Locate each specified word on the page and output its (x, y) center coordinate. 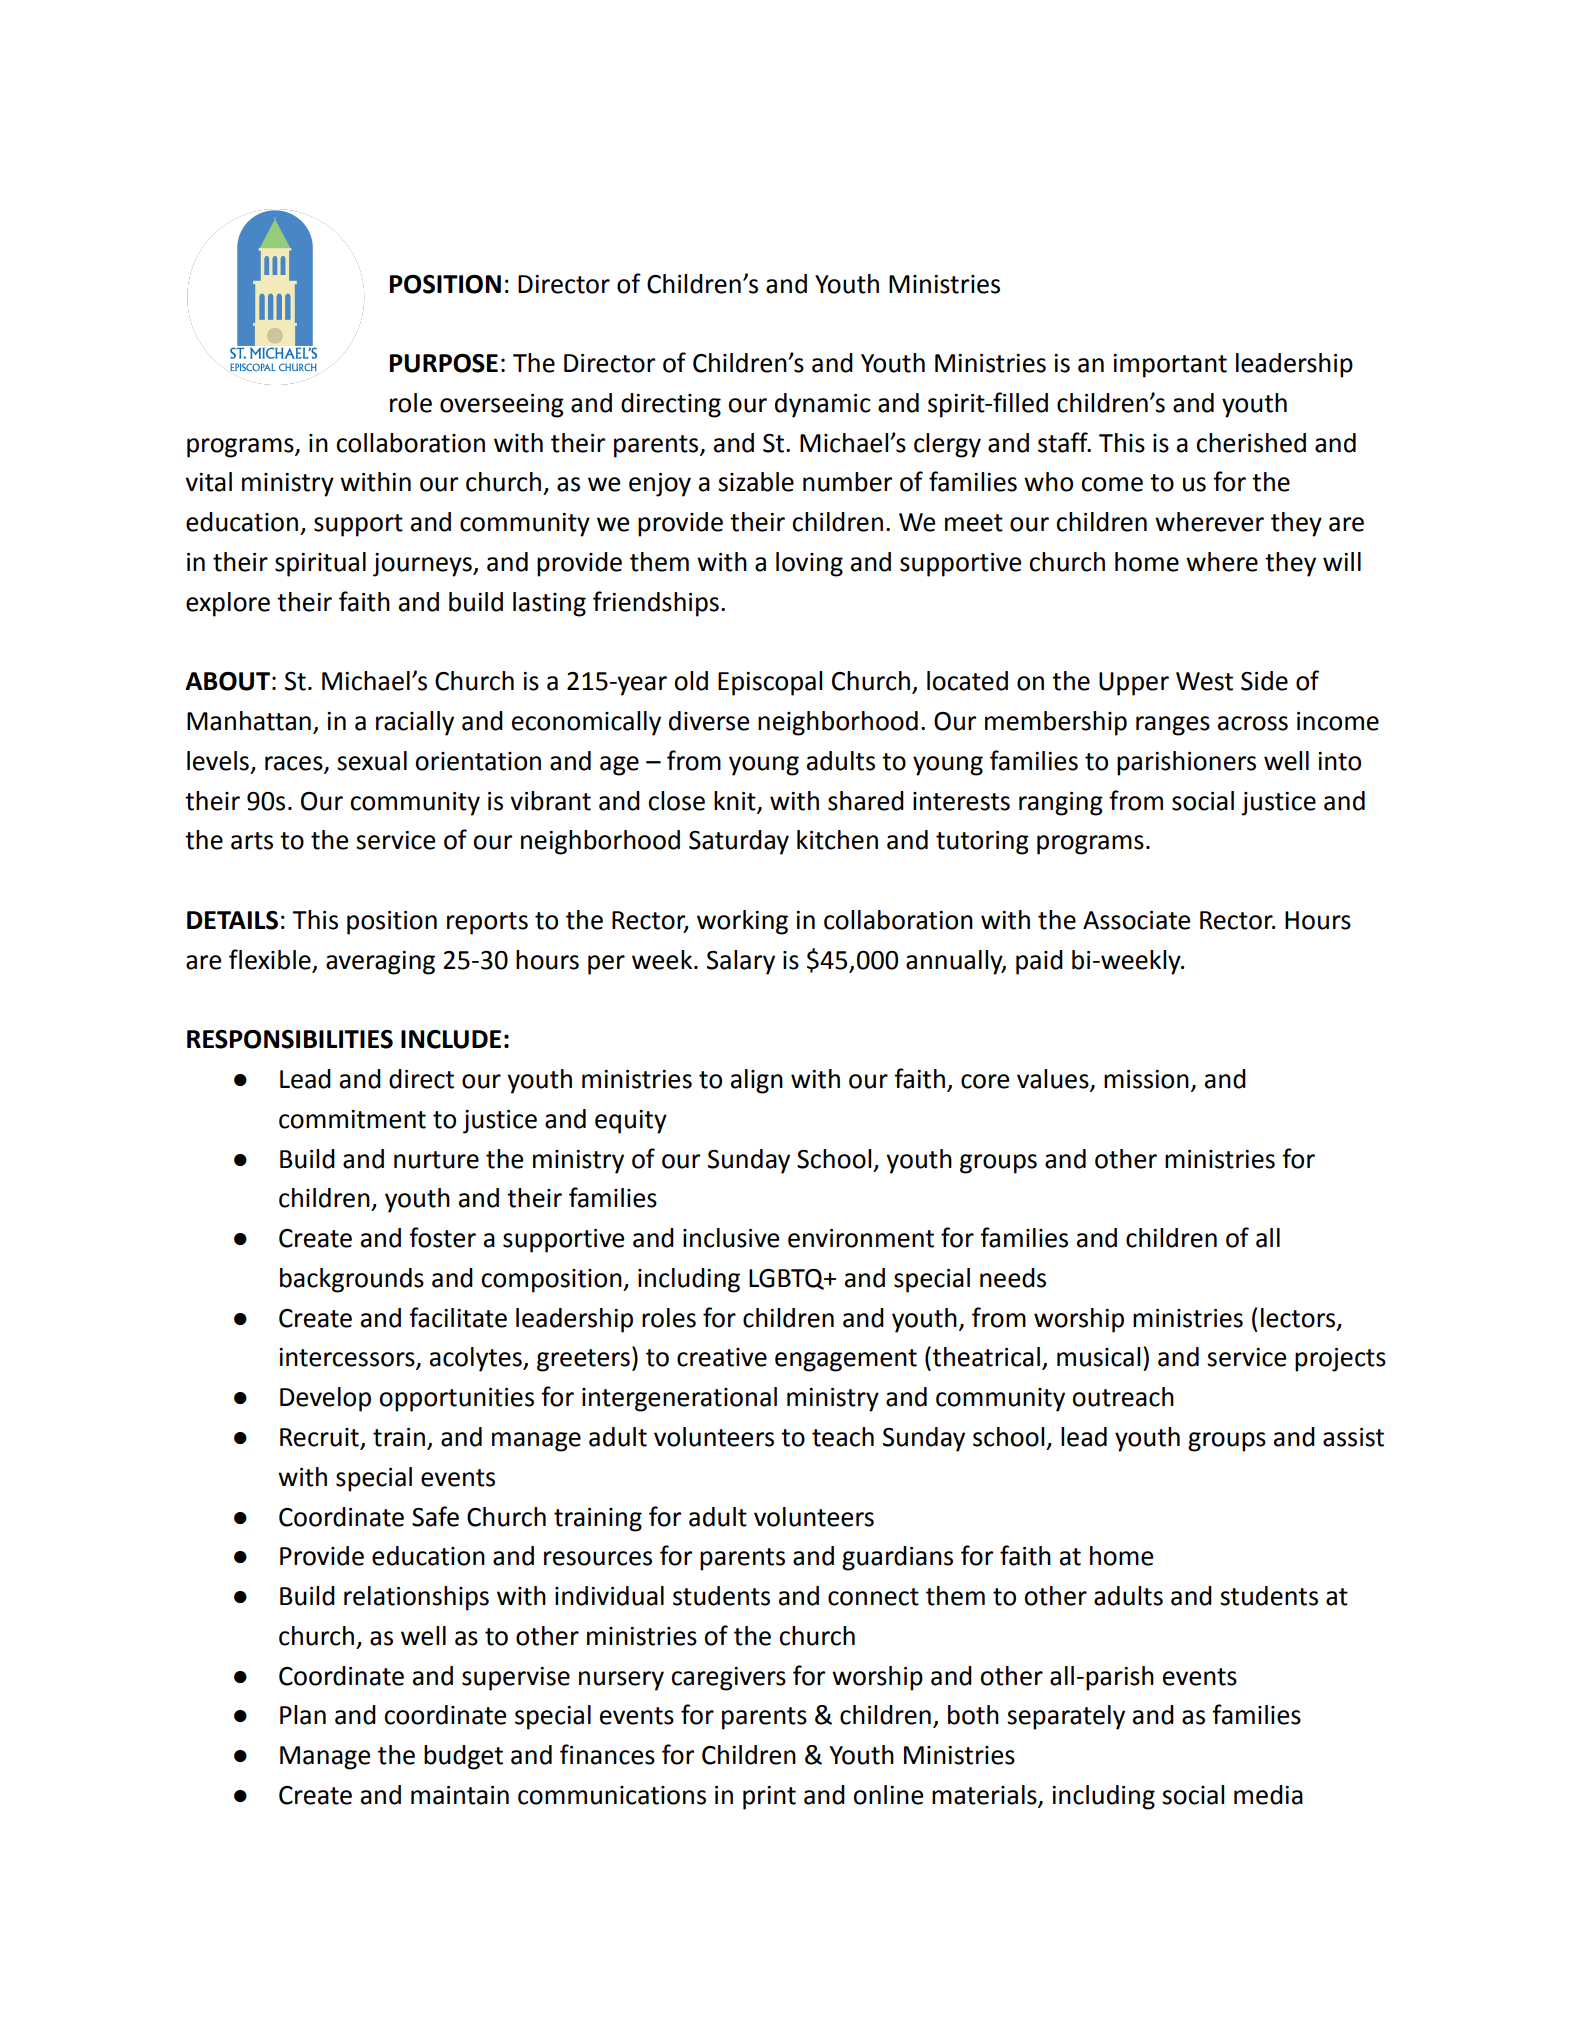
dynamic (822, 405)
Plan (303, 1715)
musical (1098, 1357)
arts (252, 841)
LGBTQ (787, 1279)
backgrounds (352, 1280)
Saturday (739, 842)
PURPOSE (444, 363)
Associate (1136, 920)
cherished (1251, 443)
